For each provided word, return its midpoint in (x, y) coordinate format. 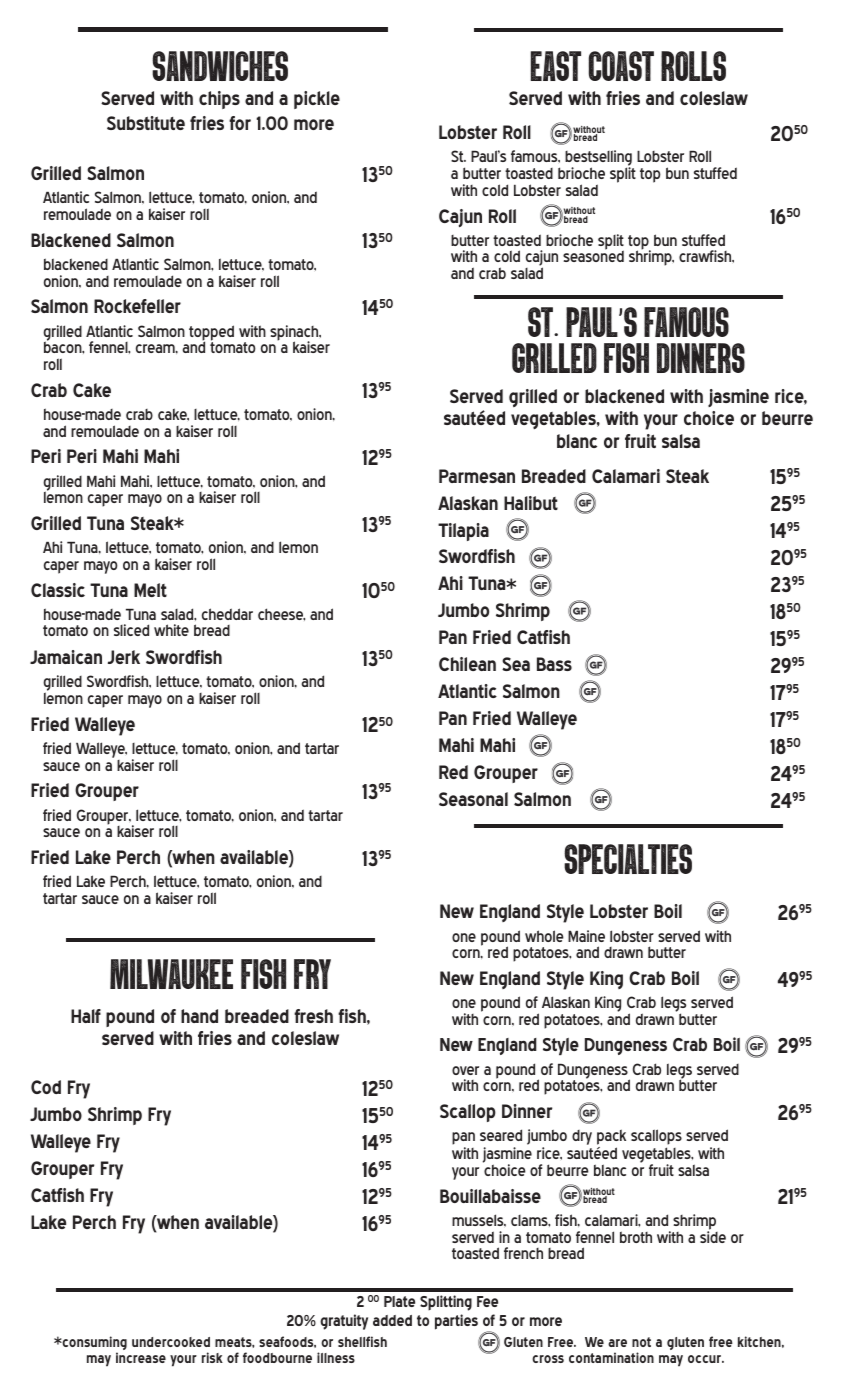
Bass (554, 664)
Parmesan (477, 476)
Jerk (124, 657)
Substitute (146, 123)
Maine (586, 936)
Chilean (467, 664)
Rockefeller (137, 306)
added (392, 1320)
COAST (621, 66)
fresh (313, 1016)
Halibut (531, 503)
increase (141, 1357)
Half (86, 1016)
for (240, 123)
